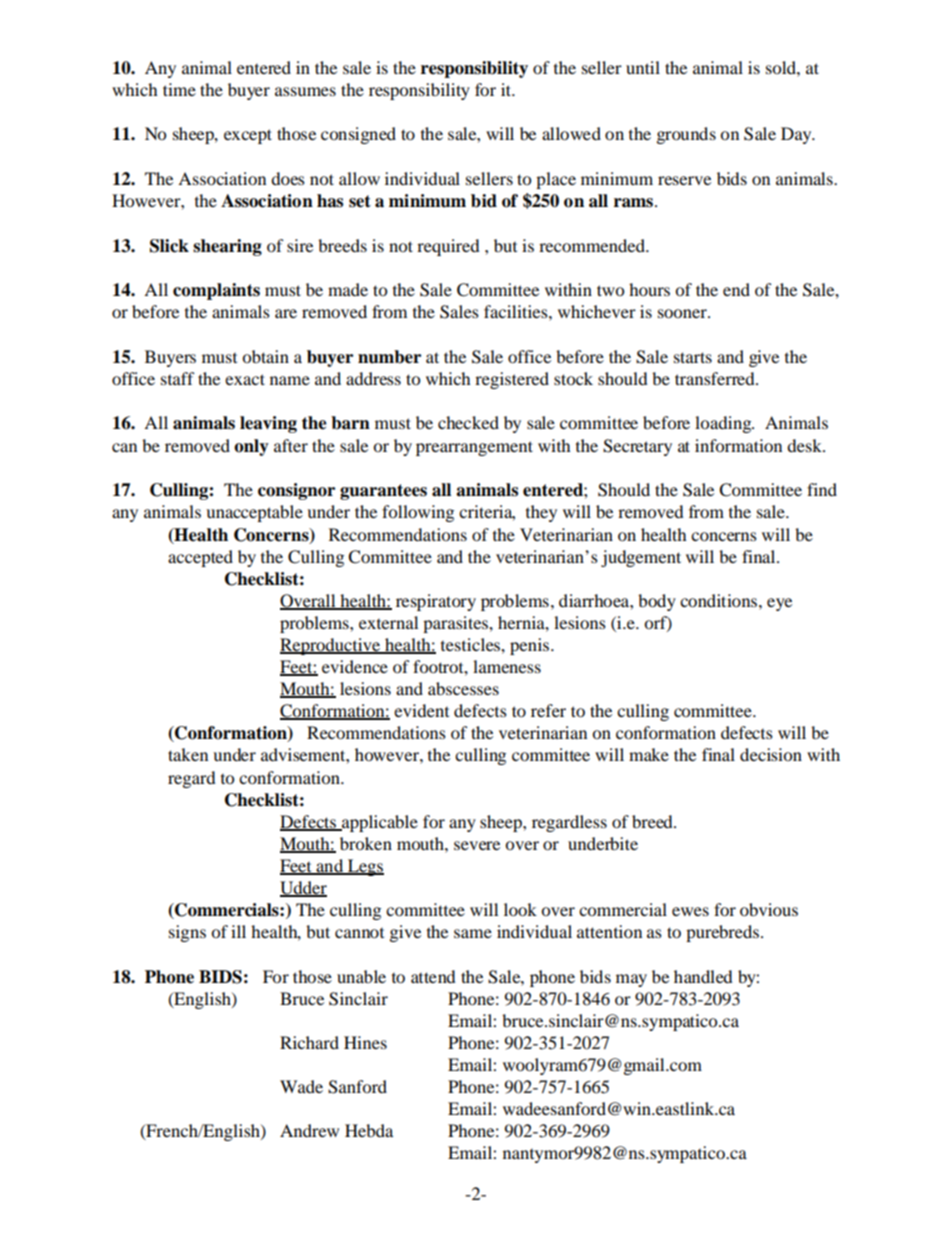 The height and width of the screenshot is (1233, 952). What do you see at coordinates (541, 513) in the screenshot?
I see `they` at bounding box center [541, 513].
